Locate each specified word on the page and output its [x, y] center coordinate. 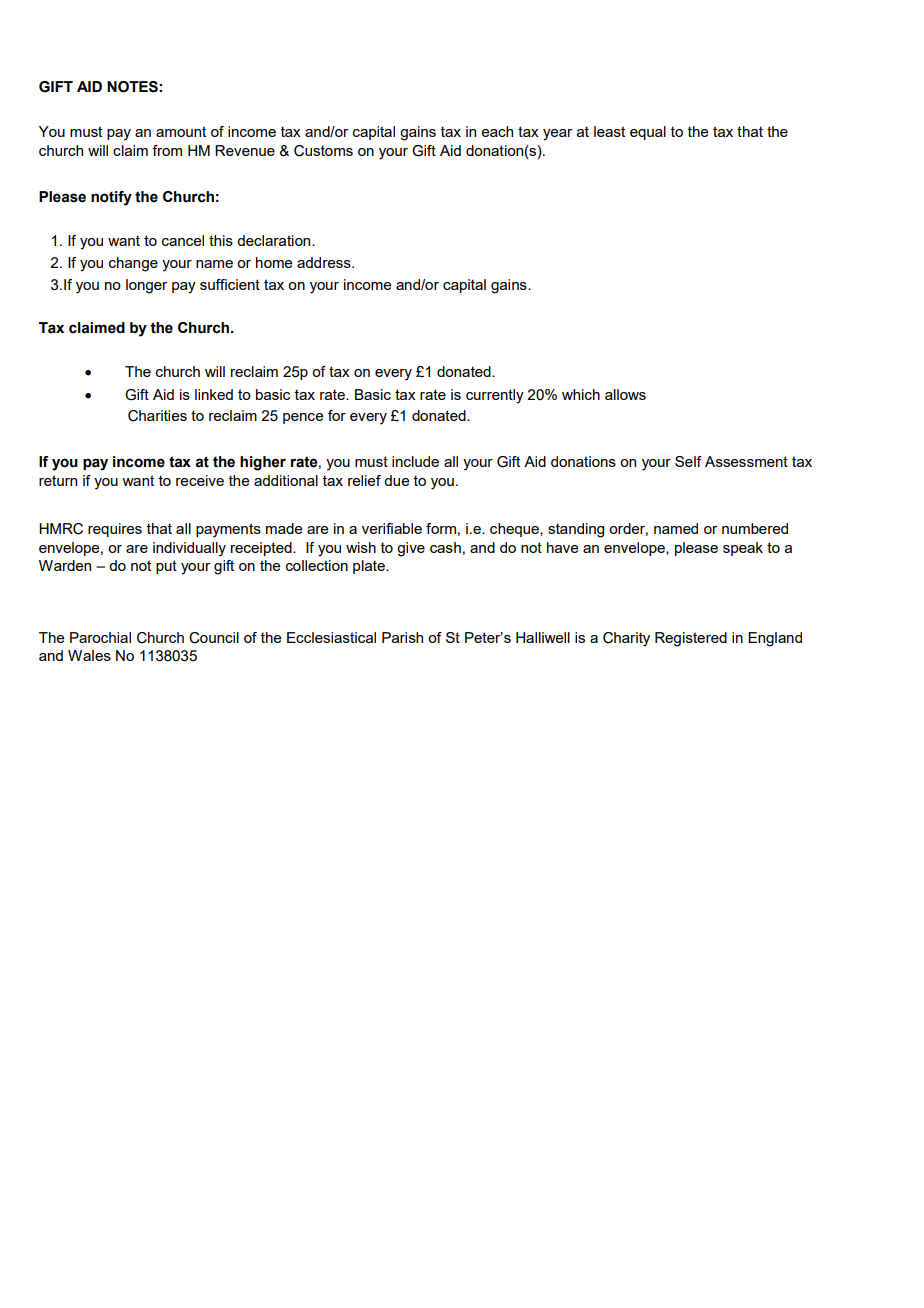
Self [688, 461]
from [167, 150]
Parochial [100, 637]
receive [200, 480]
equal [648, 133]
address [325, 262]
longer [146, 286]
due [396, 480]
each [497, 131]
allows [625, 394]
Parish [402, 637]
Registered [691, 639]
